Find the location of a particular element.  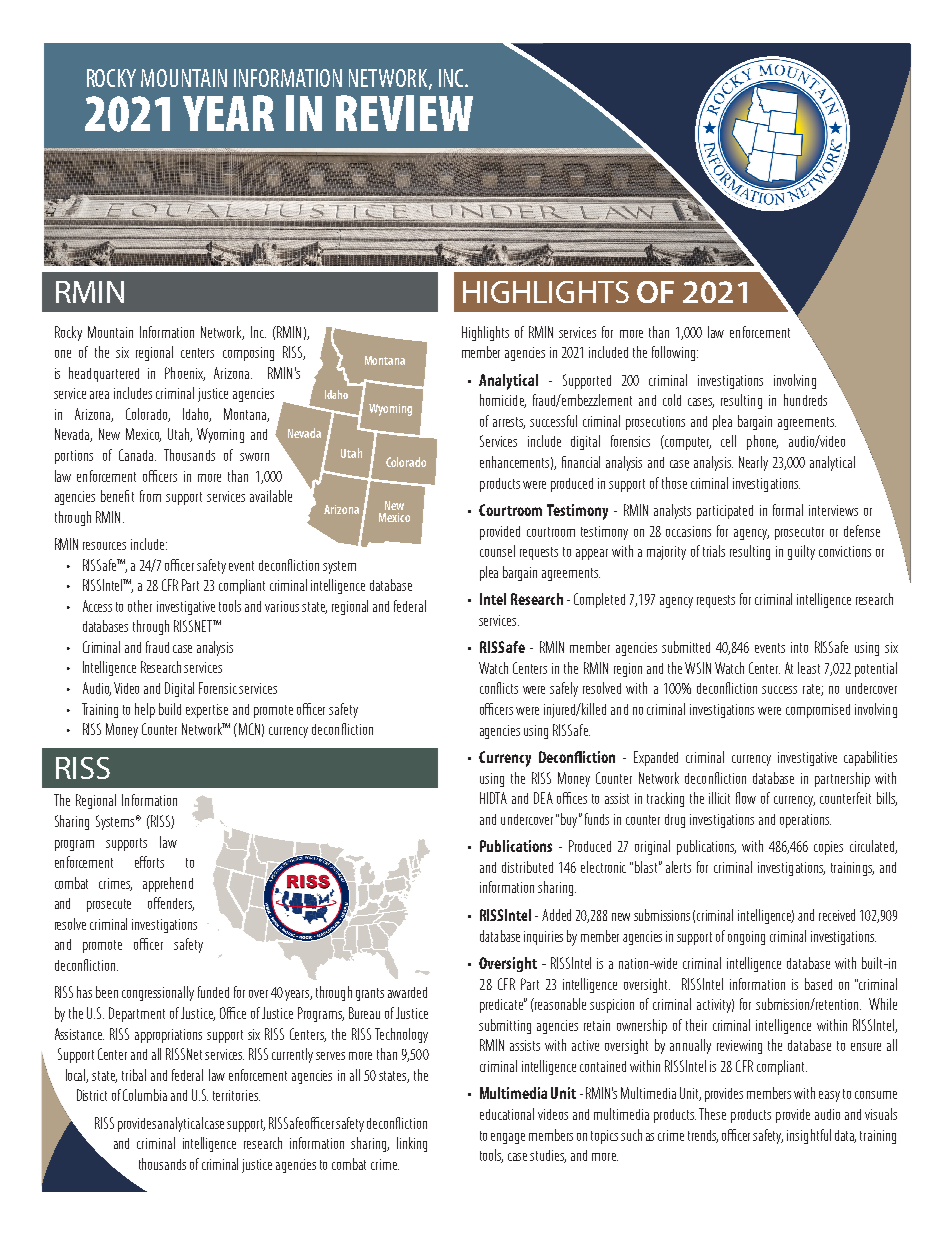

Columbia is located at coordinates (145, 1095).
